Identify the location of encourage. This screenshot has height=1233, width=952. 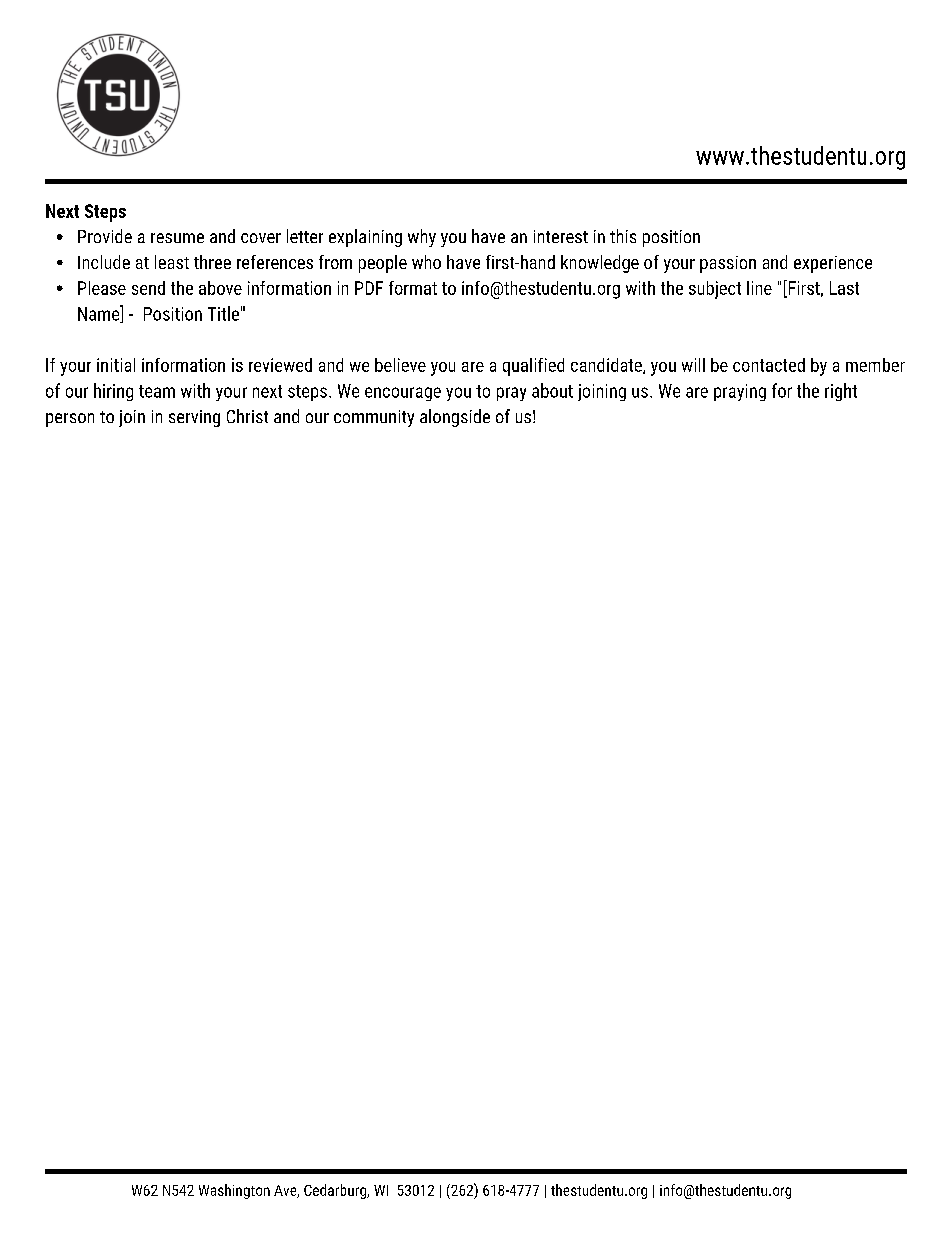
(403, 394).
